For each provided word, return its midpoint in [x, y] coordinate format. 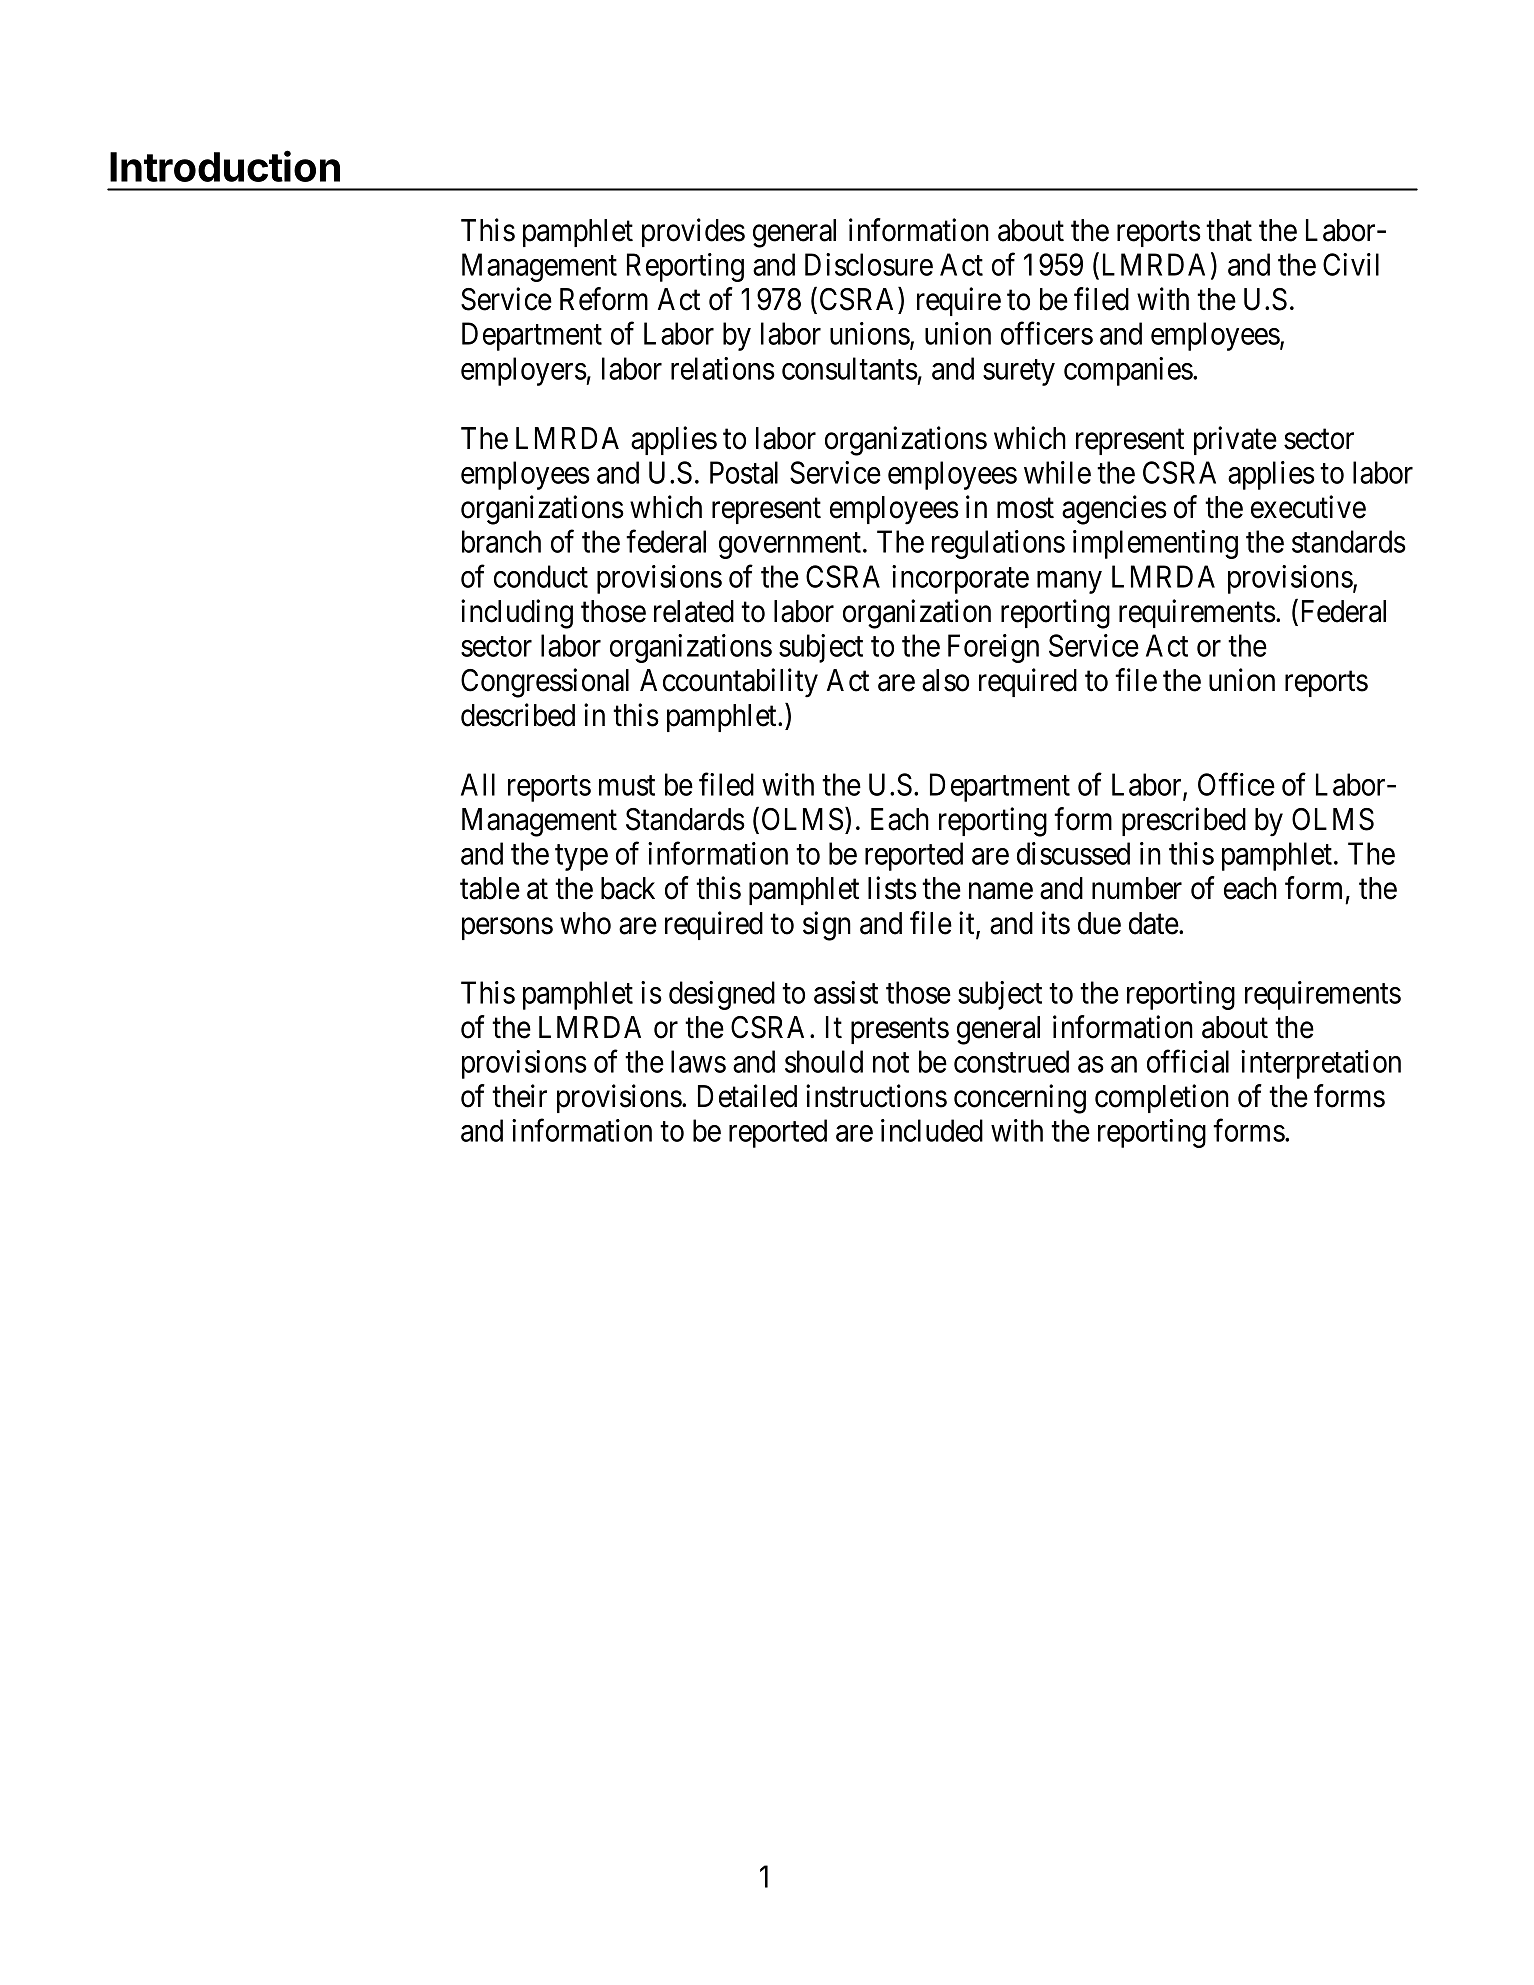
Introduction [225, 166]
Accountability [729, 683]
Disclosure [869, 264]
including [517, 614]
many [1069, 582]
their [519, 1096]
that [1229, 230]
